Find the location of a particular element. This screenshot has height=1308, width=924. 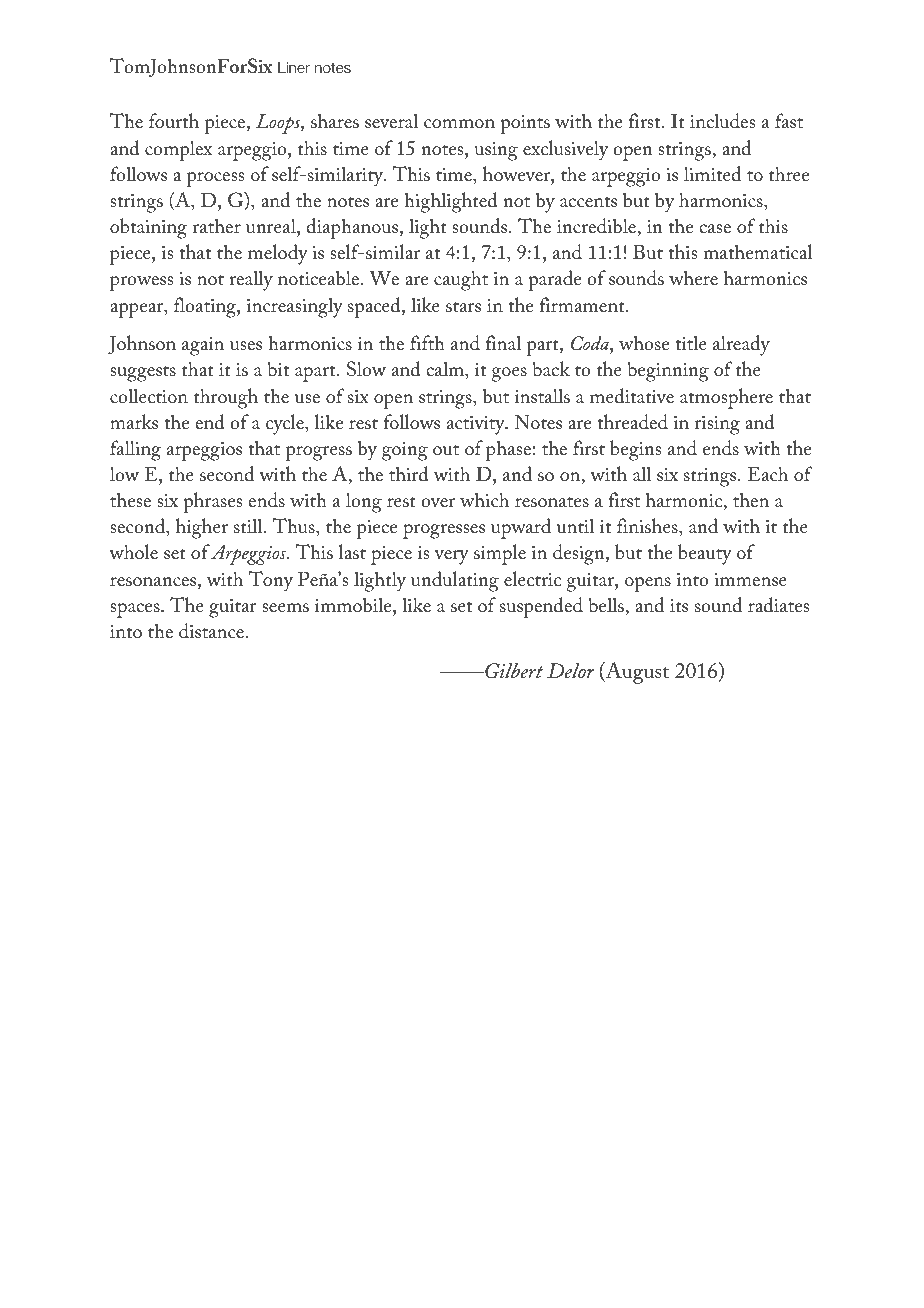

rather is located at coordinates (217, 225).
